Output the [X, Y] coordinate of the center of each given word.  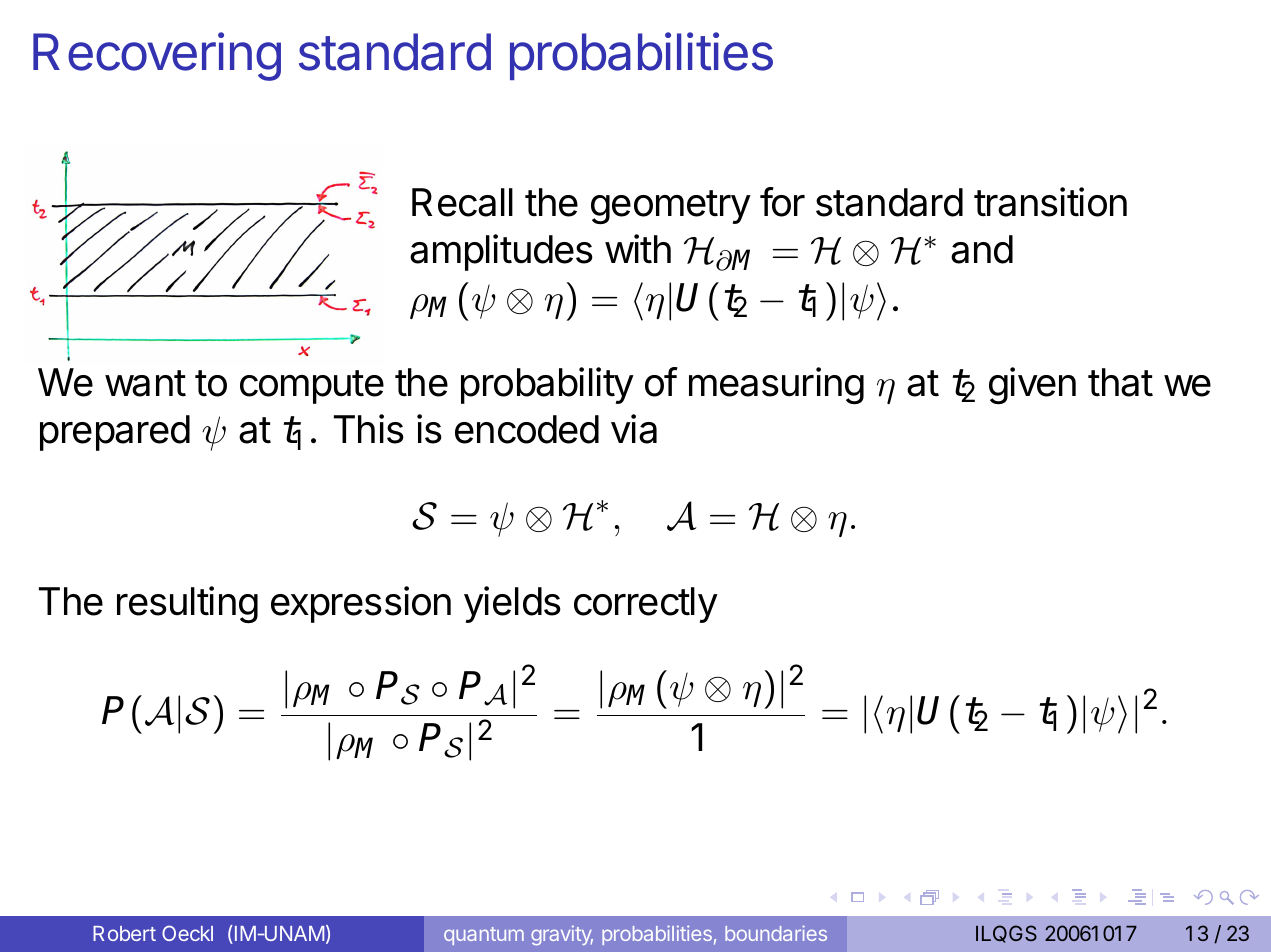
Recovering [157, 56]
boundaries [776, 933]
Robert [124, 933]
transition [1050, 202]
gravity [562, 935]
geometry [671, 207]
